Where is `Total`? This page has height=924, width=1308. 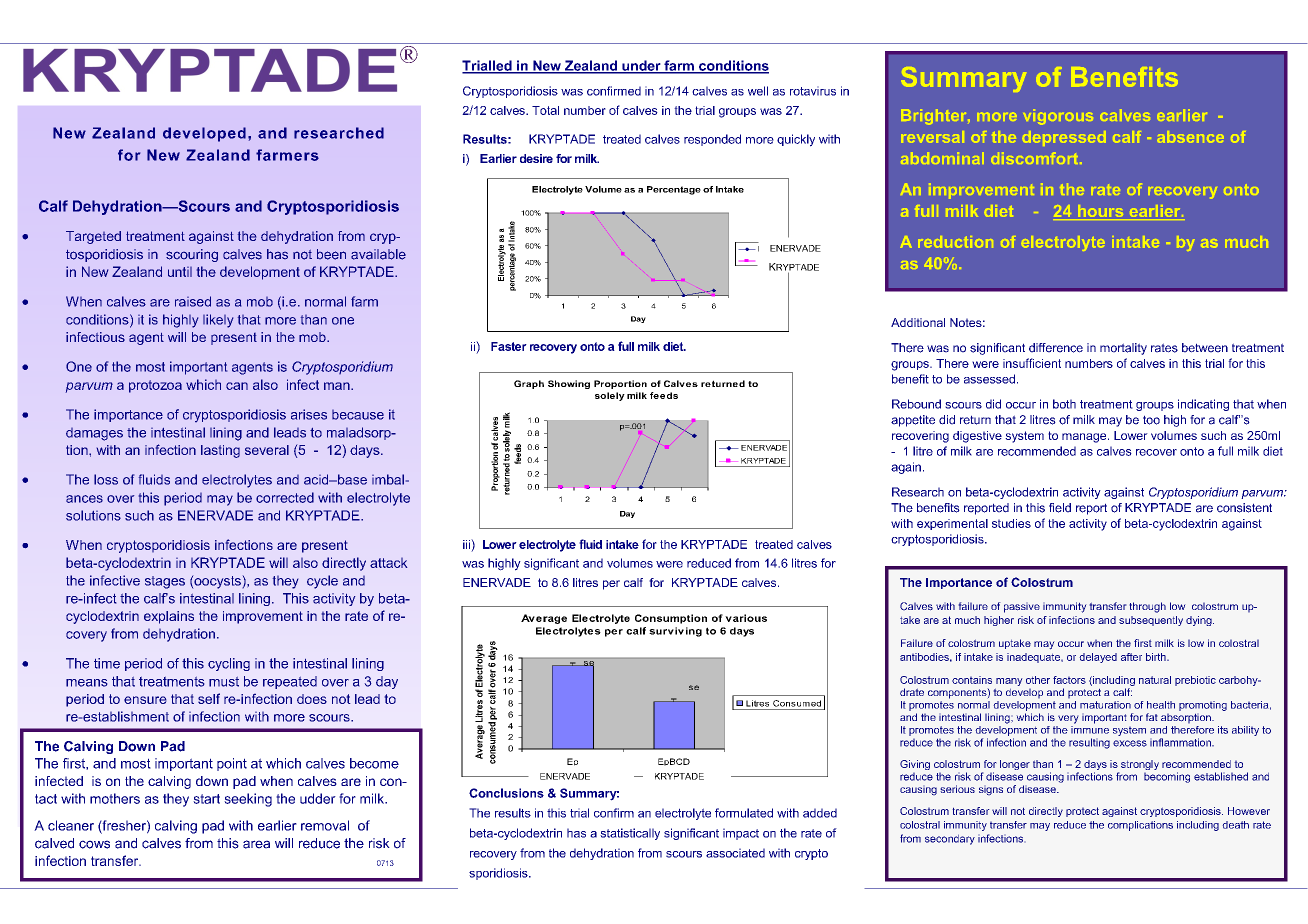 Total is located at coordinates (545, 110).
